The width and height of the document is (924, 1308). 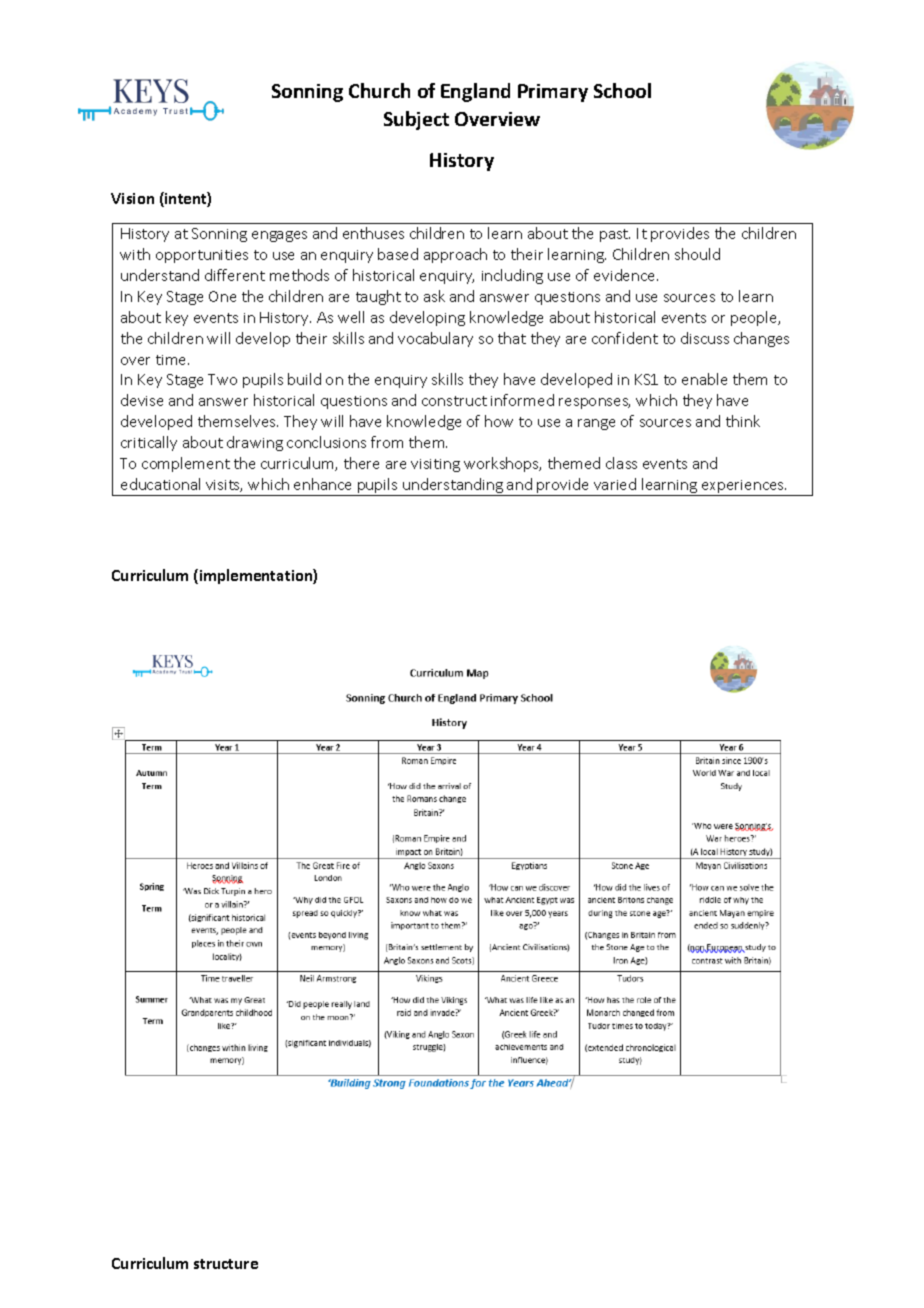 What do you see at coordinates (322, 484) in the document?
I see `enhance` at bounding box center [322, 484].
